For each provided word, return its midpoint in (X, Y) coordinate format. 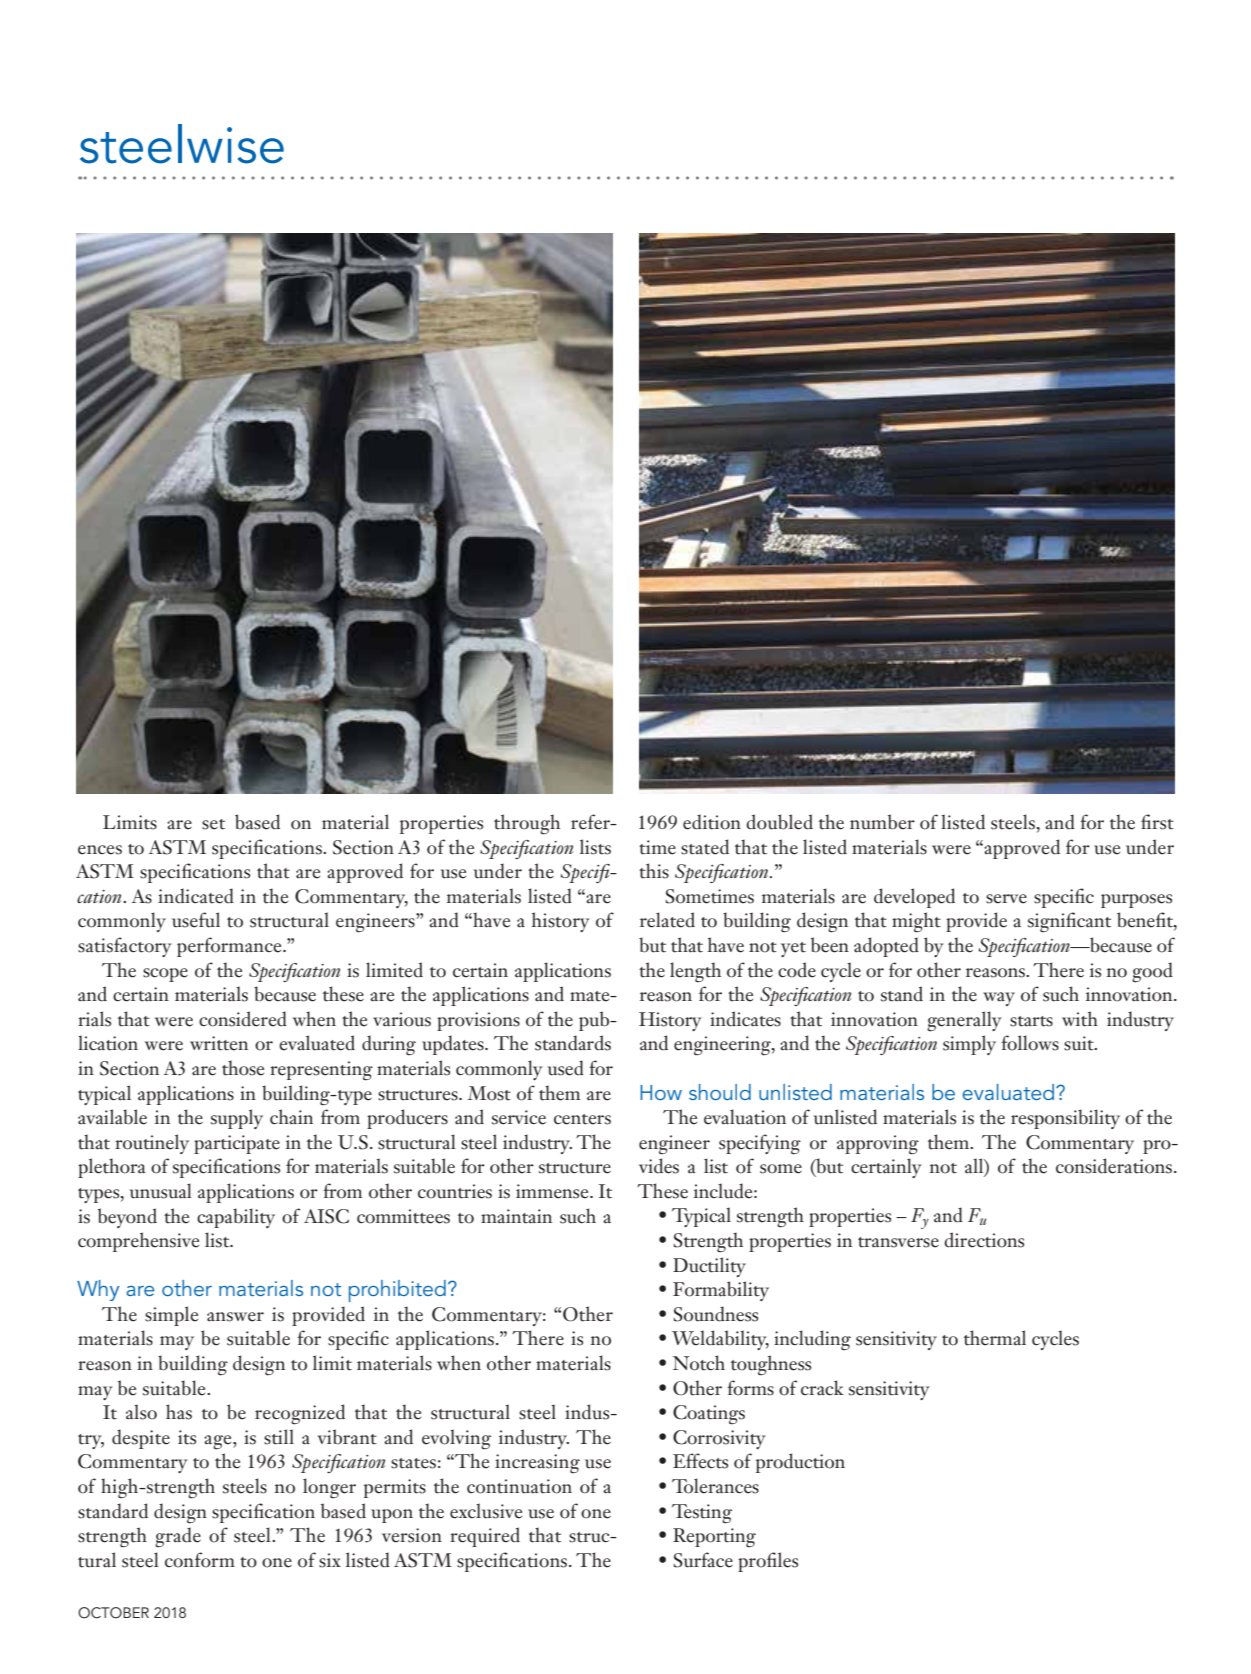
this (654, 871)
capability (236, 1218)
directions (984, 1240)
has (179, 1412)
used (566, 1068)
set (213, 824)
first (1157, 822)
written (219, 1043)
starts (1031, 1021)
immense (553, 1191)
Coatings (709, 1415)
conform (200, 1560)
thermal (995, 1338)
